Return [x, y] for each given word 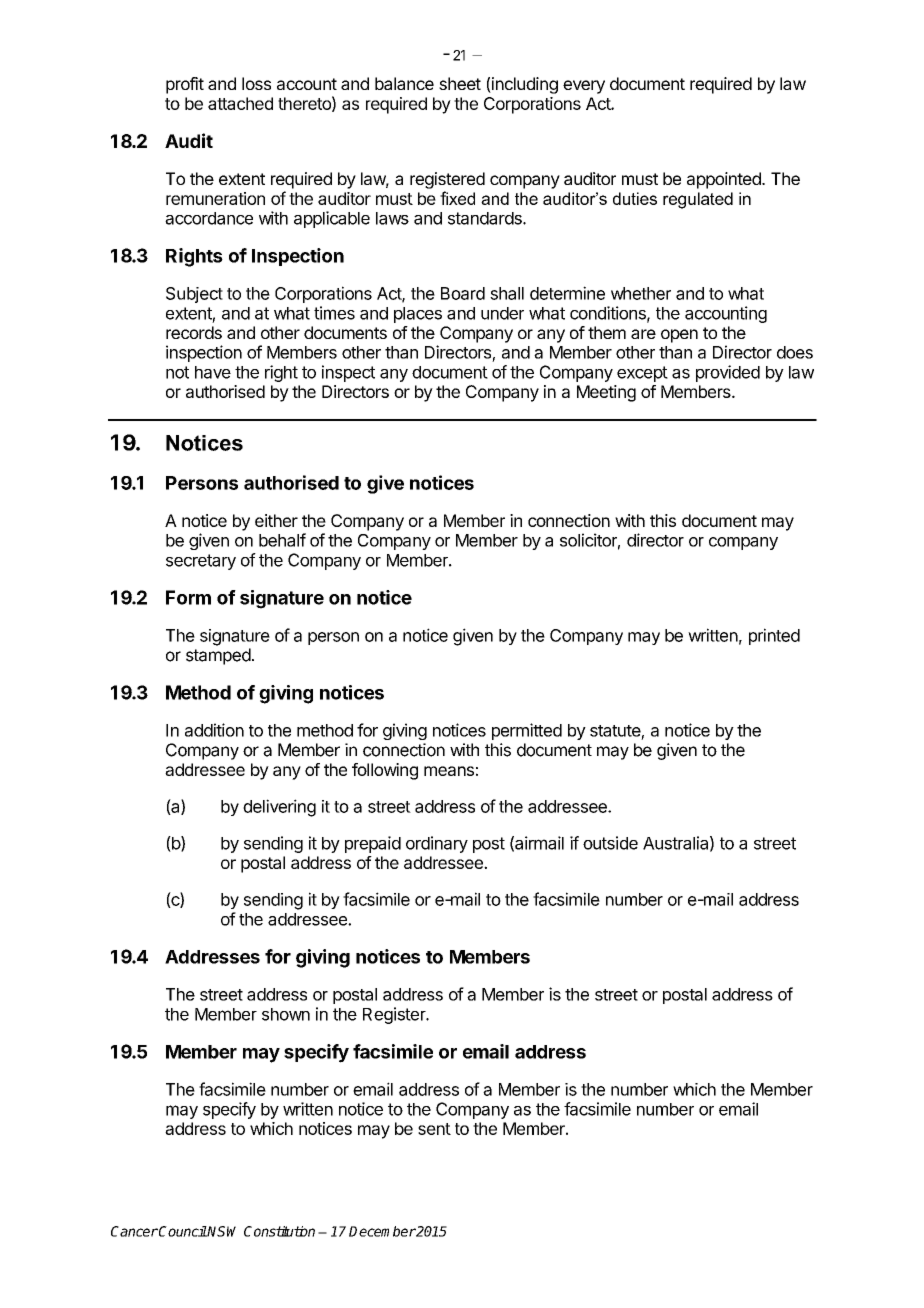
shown [286, 1014]
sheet [460, 83]
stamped [218, 656]
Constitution [279, 1231]
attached [240, 103]
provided [728, 373]
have [213, 372]
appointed [725, 180]
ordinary [437, 844]
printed [774, 636]
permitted [527, 731]
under [502, 313]
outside [610, 843]
